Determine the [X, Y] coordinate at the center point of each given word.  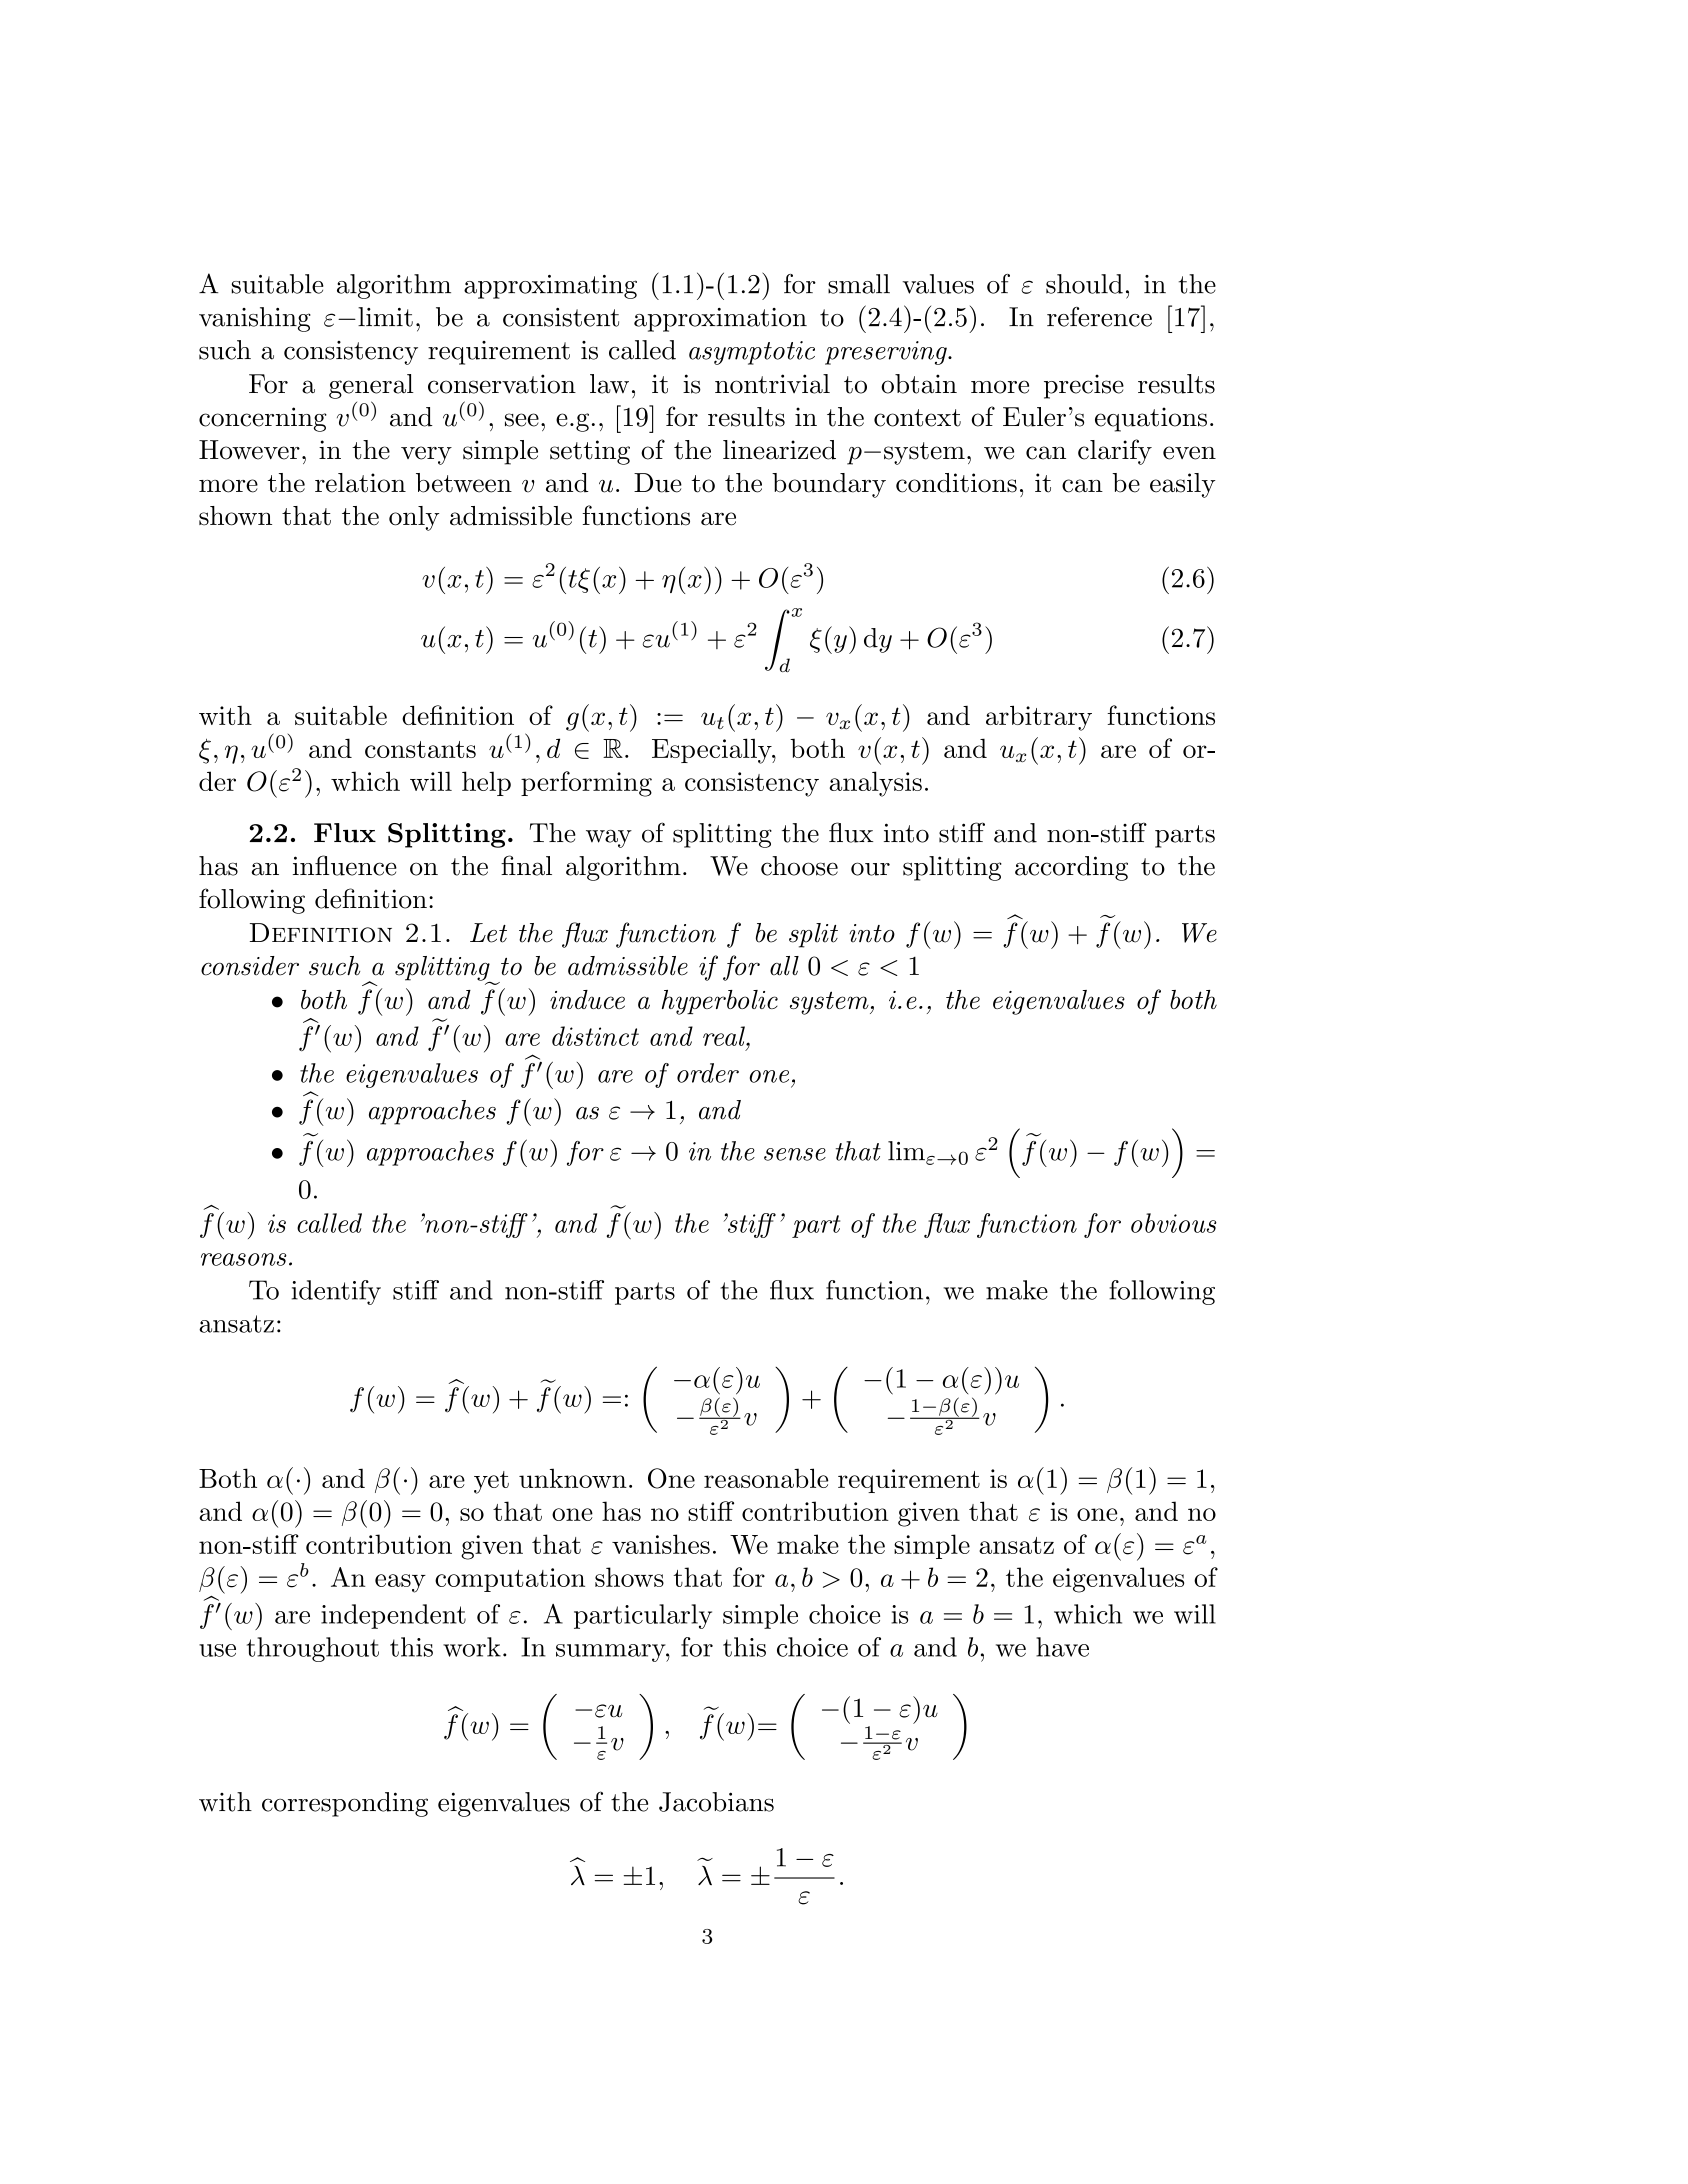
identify [336, 1292]
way [609, 839]
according [1071, 868]
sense [795, 1154]
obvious [1174, 1223]
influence [345, 865]
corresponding [345, 1804]
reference [1099, 317]
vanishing [255, 319]
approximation [720, 320]
